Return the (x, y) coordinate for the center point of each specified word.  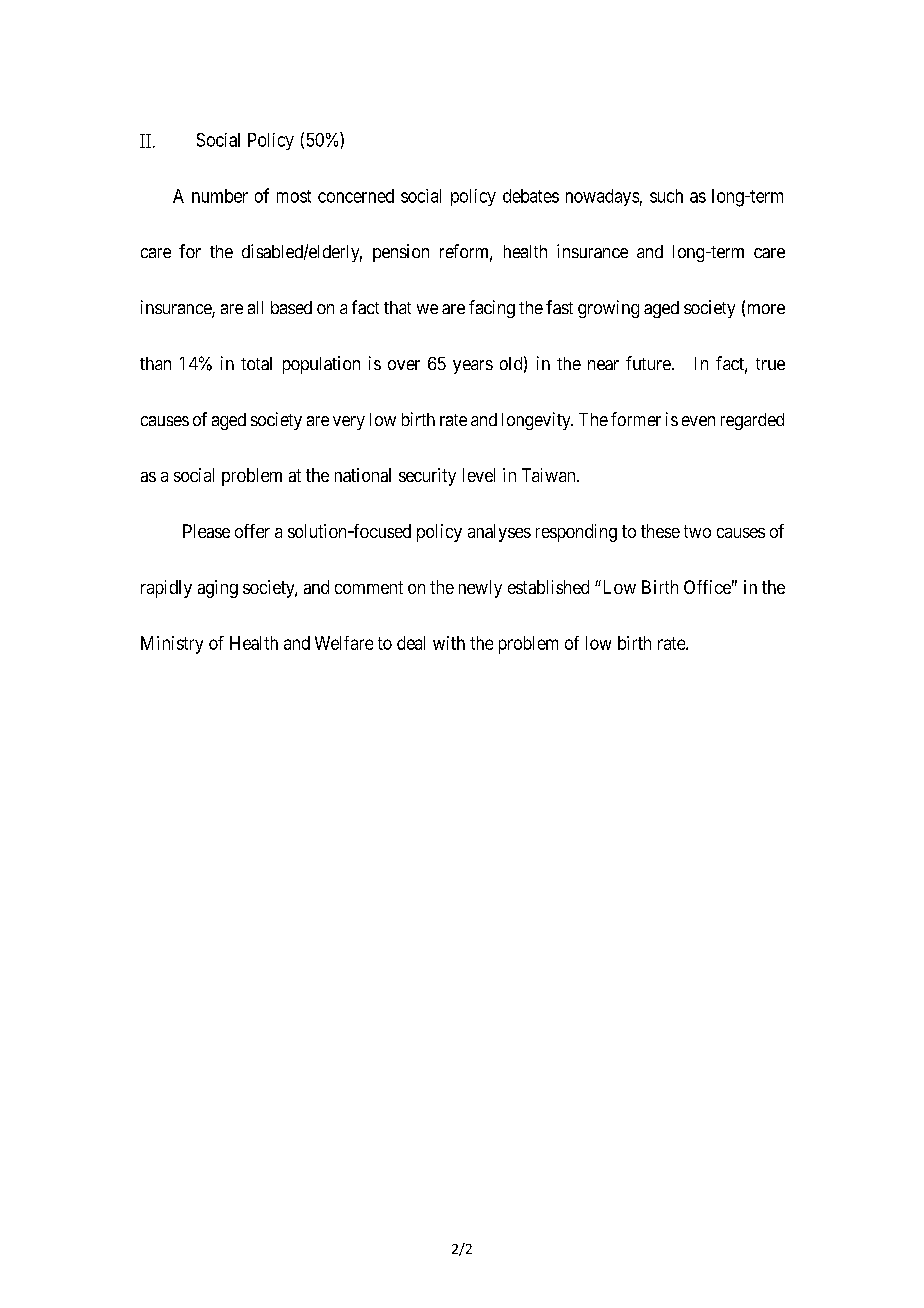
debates (531, 196)
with (449, 643)
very (349, 423)
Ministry (172, 645)
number (220, 196)
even (698, 421)
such (666, 196)
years (473, 367)
